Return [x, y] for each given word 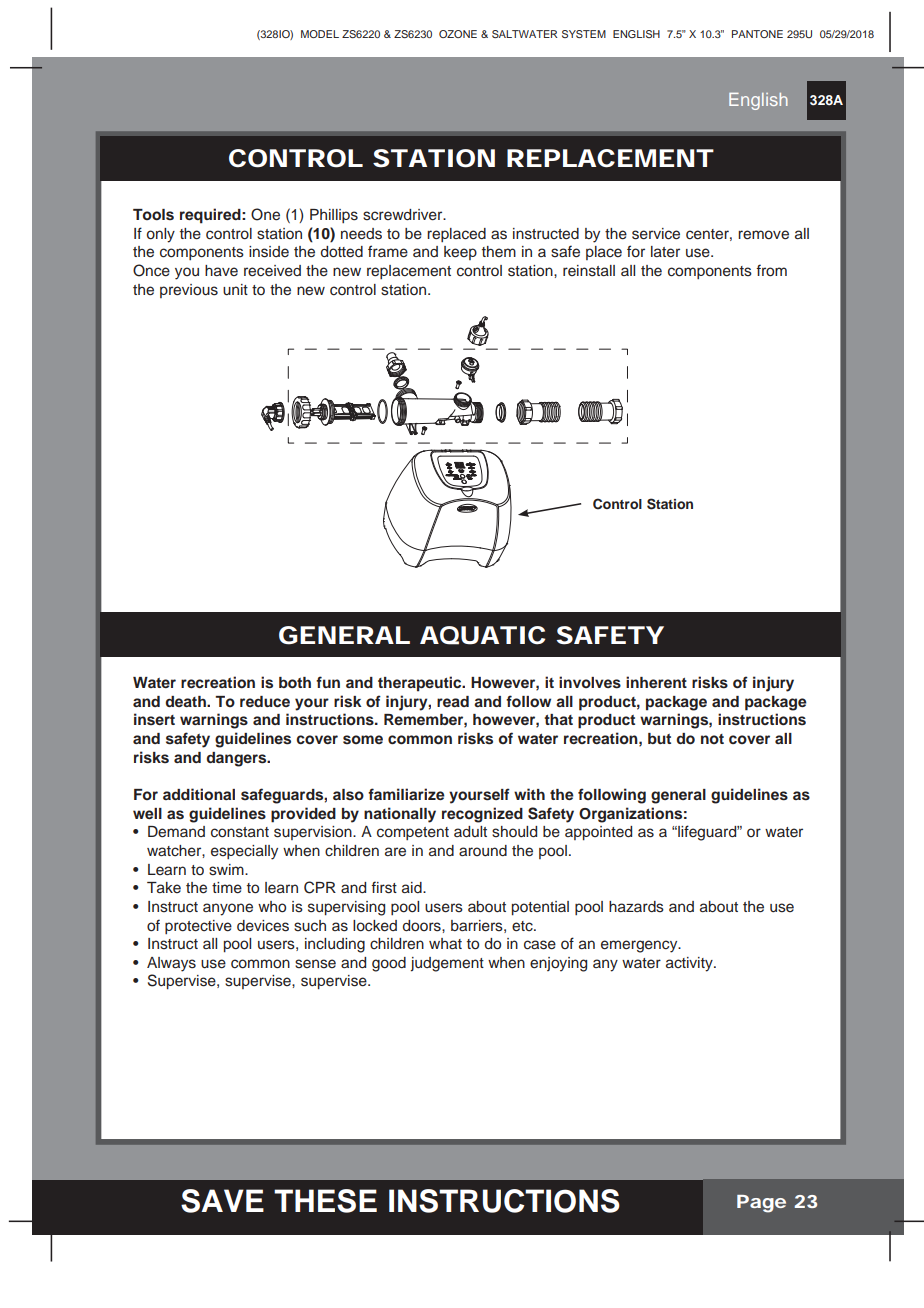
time [227, 888]
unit [235, 290]
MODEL [320, 34]
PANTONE [757, 34]
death [187, 701]
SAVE [222, 1201]
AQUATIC [482, 635]
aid [413, 887]
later [665, 252]
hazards [636, 907]
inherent [656, 682]
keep [460, 253]
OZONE [458, 34]
